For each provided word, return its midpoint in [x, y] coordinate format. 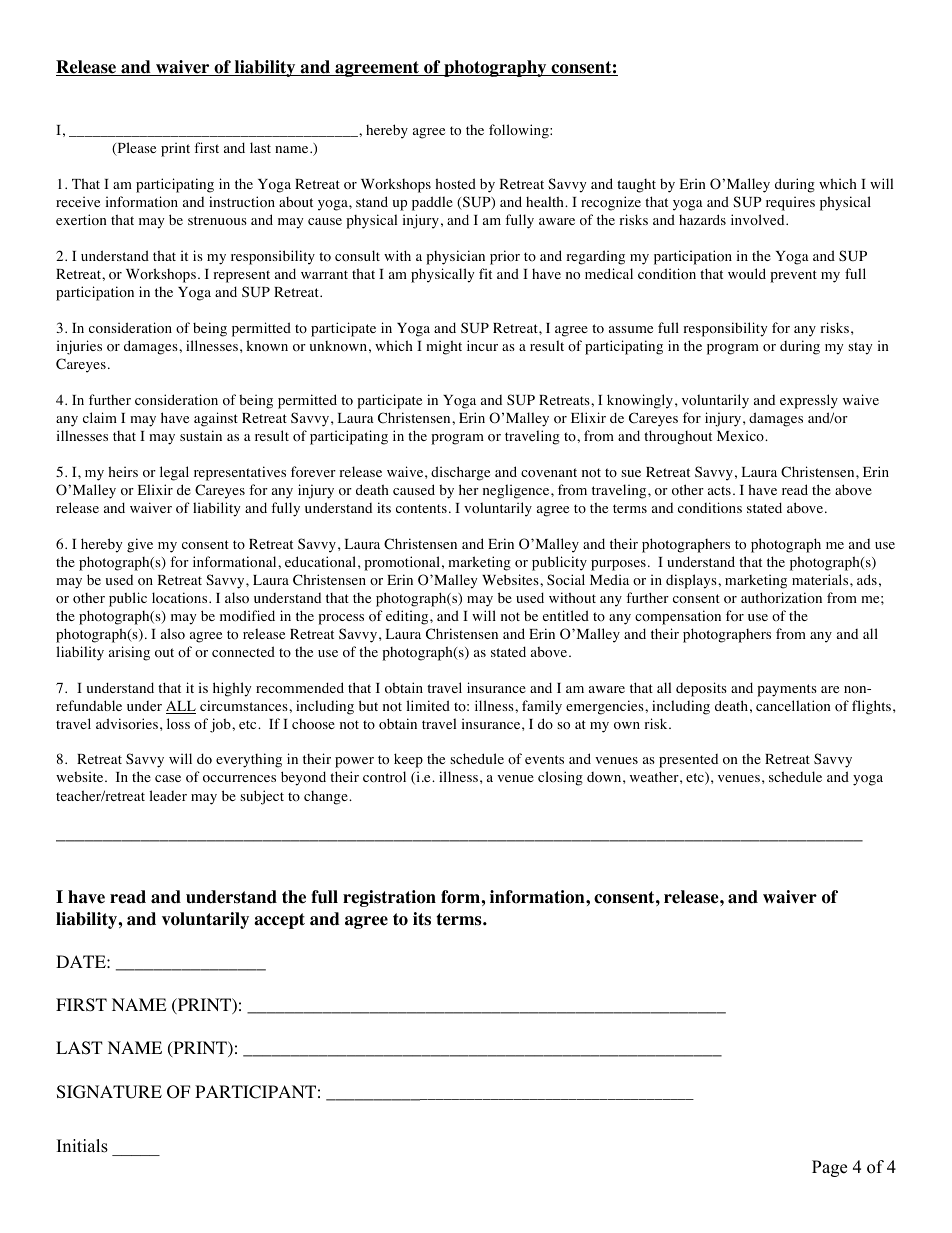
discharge [460, 473]
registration [389, 898]
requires [790, 203]
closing [560, 778]
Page [829, 1168]
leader [168, 795]
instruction [242, 202]
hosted [456, 183]
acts [719, 490]
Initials [82, 1146]
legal [174, 473]
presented [688, 761]
